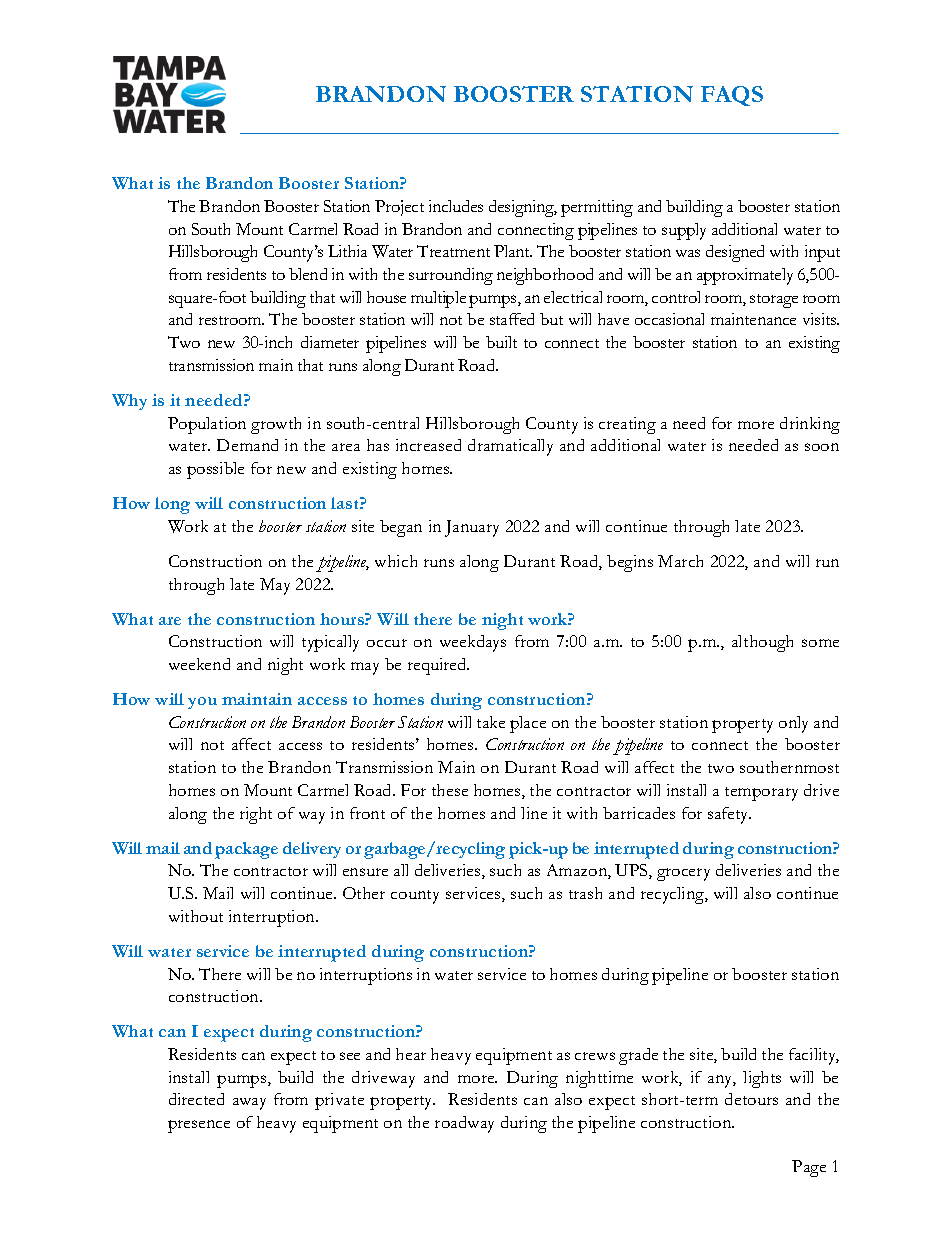  I want to click on Lithia, so click(347, 251).
